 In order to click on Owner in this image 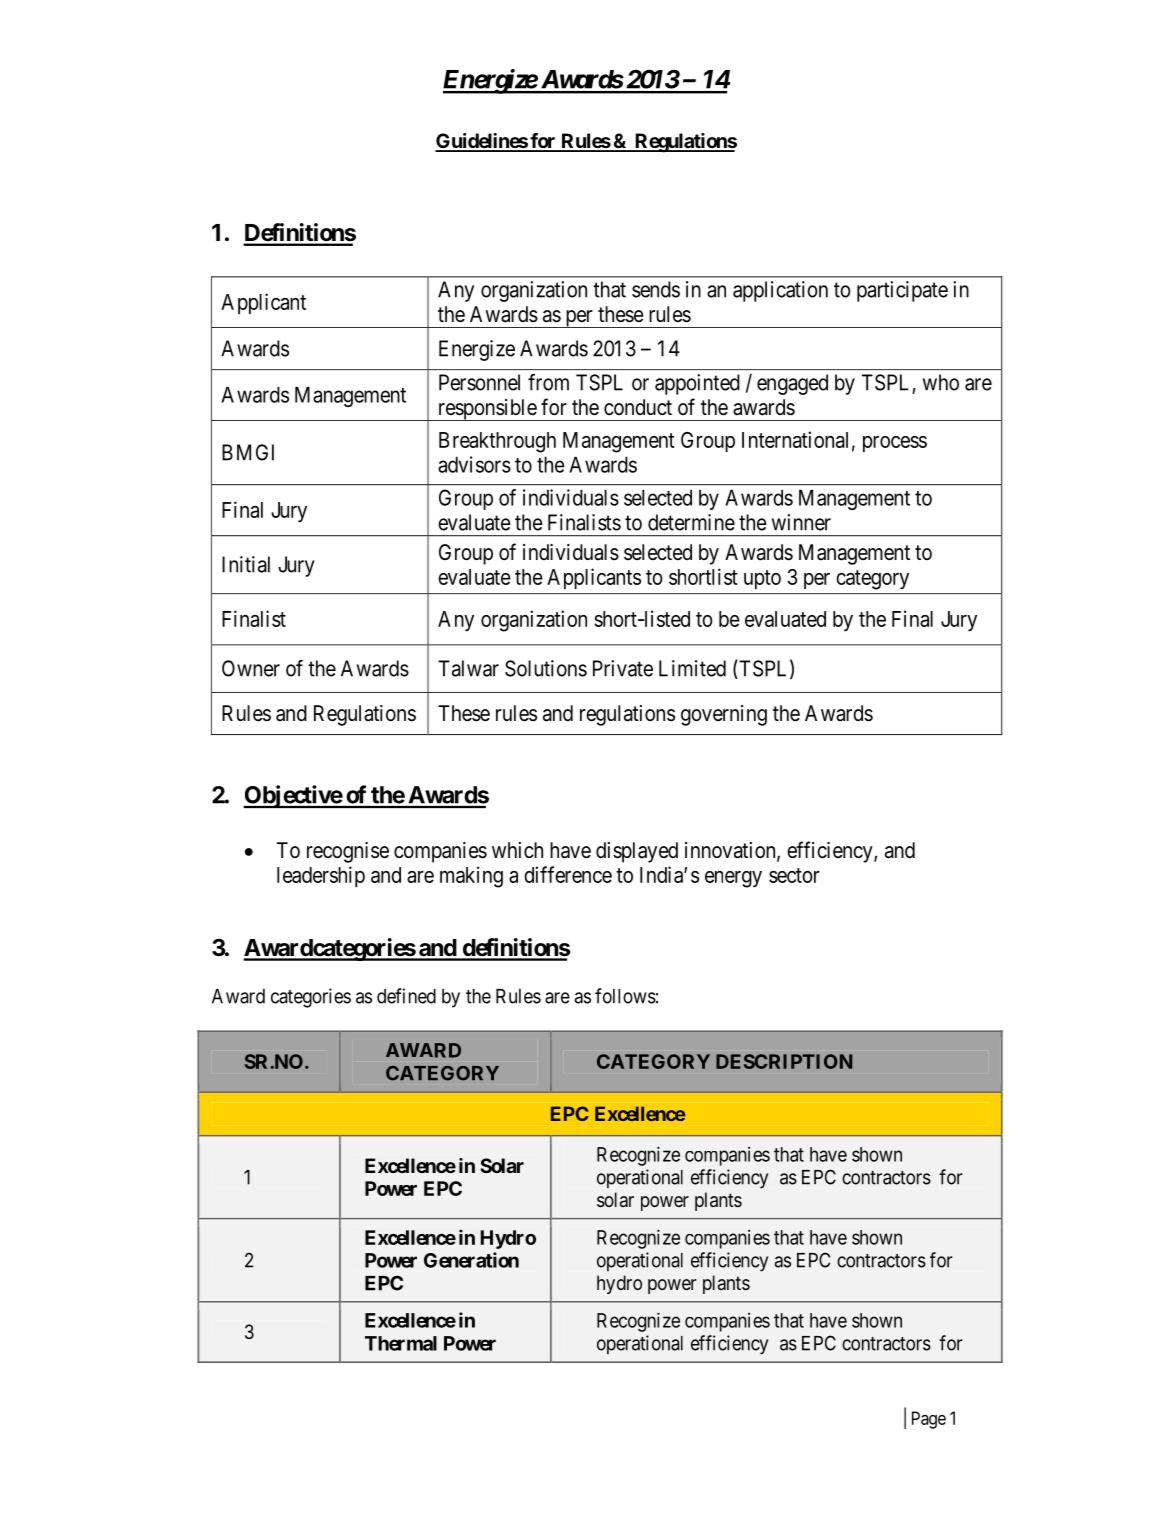, I will do `click(251, 668)`.
